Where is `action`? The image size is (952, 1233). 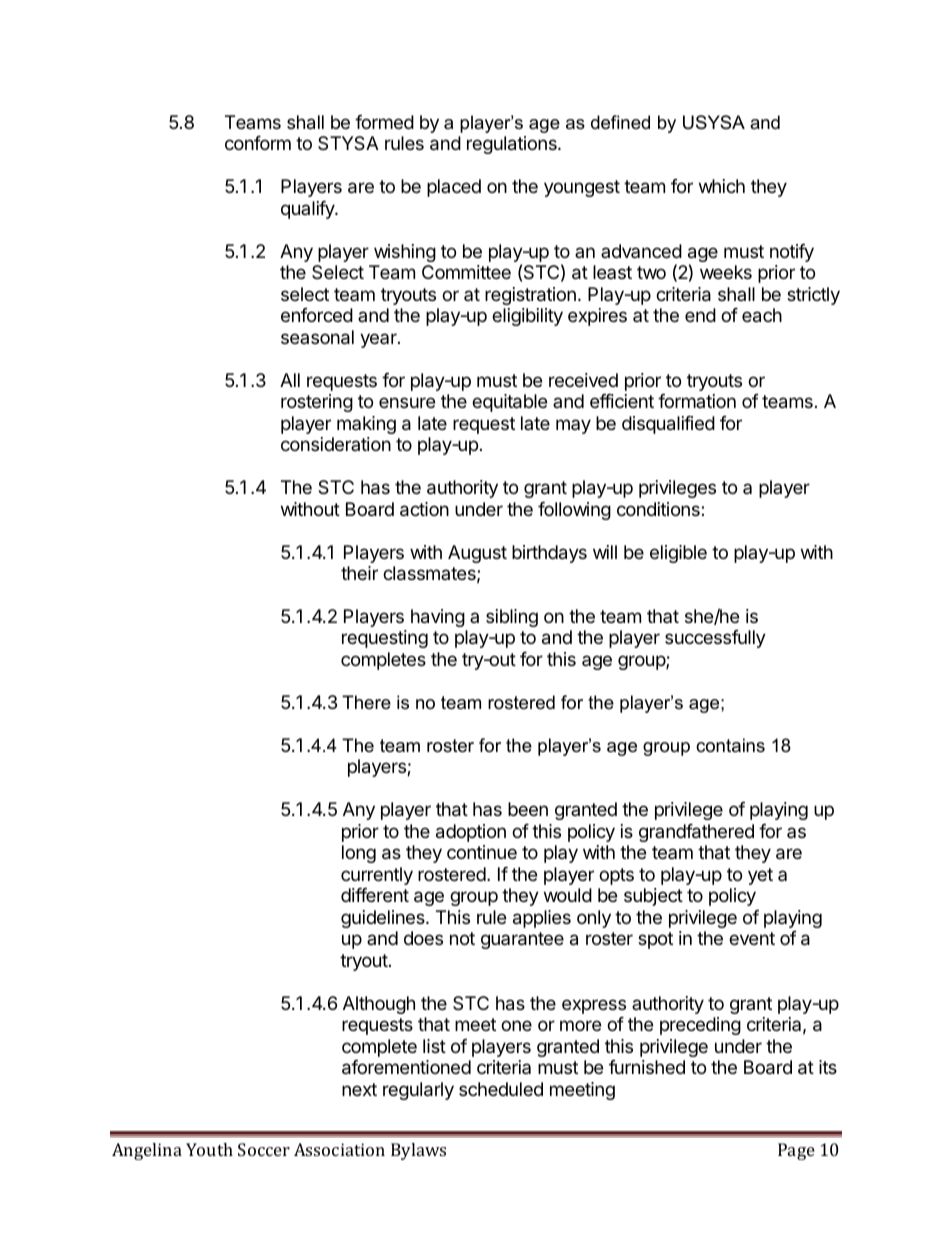 action is located at coordinates (424, 509).
